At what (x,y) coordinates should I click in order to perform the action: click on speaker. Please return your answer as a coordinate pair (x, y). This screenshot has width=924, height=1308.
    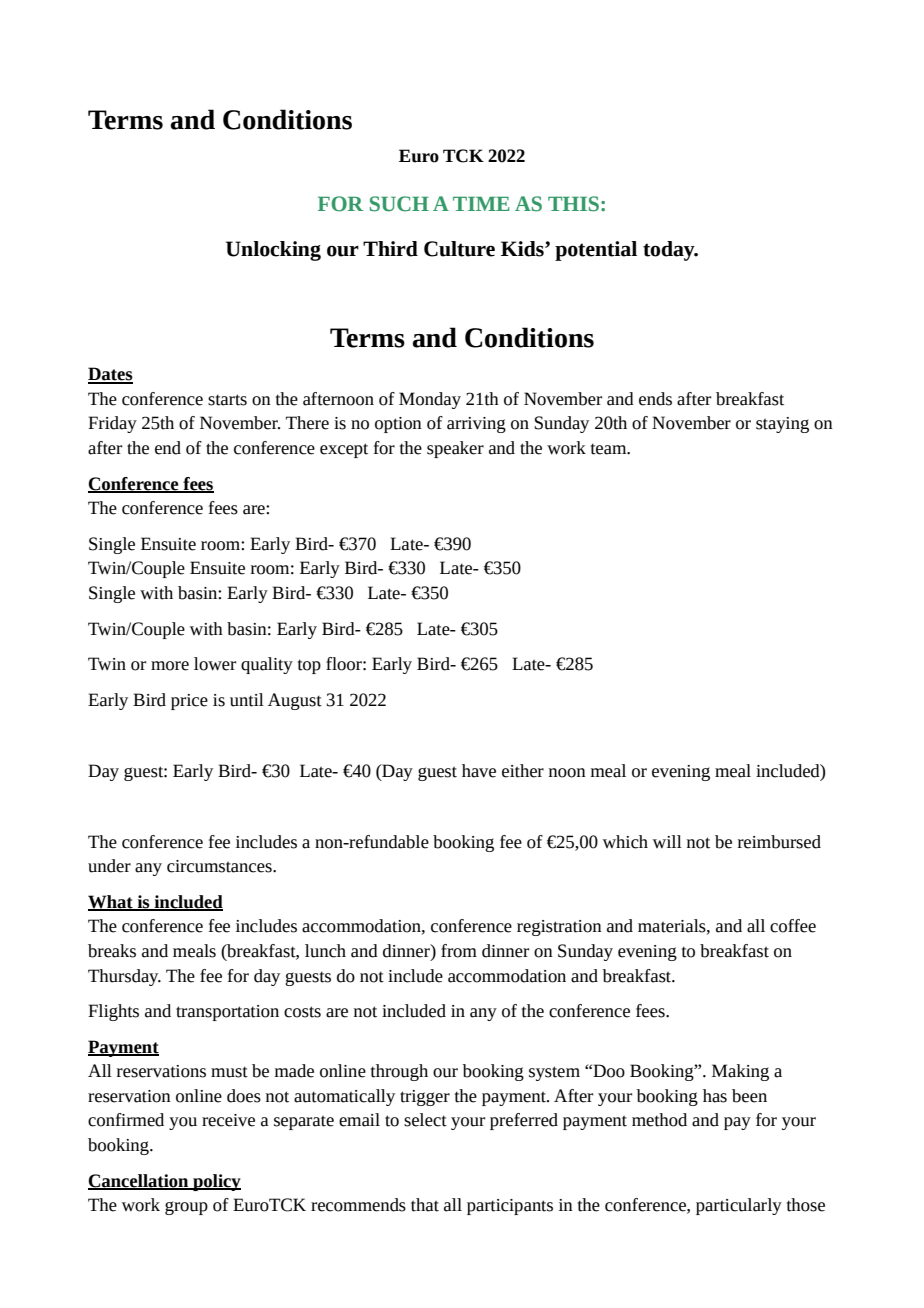
    Looking at the image, I should click on (455, 449).
